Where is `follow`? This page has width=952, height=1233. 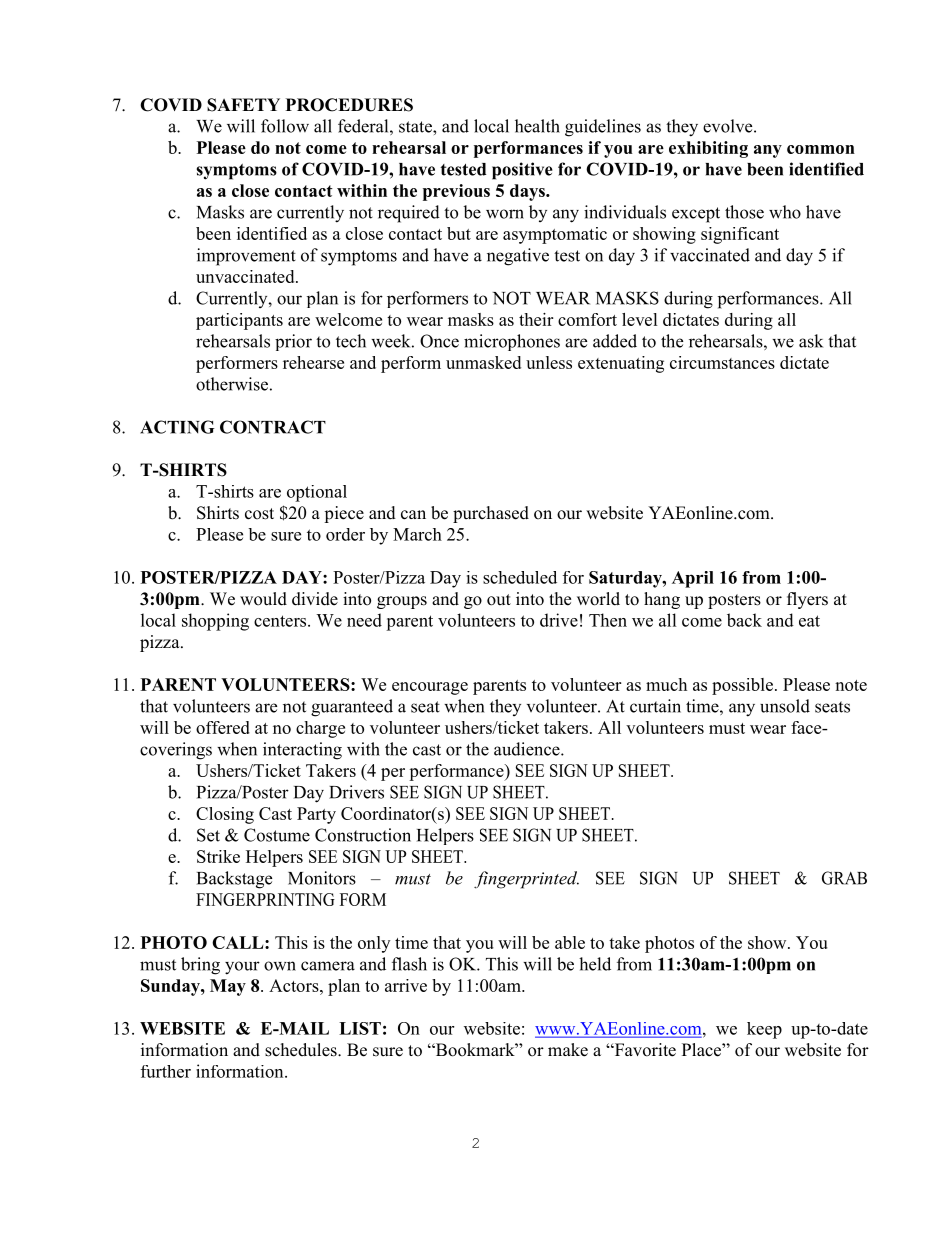
follow is located at coordinates (285, 126).
